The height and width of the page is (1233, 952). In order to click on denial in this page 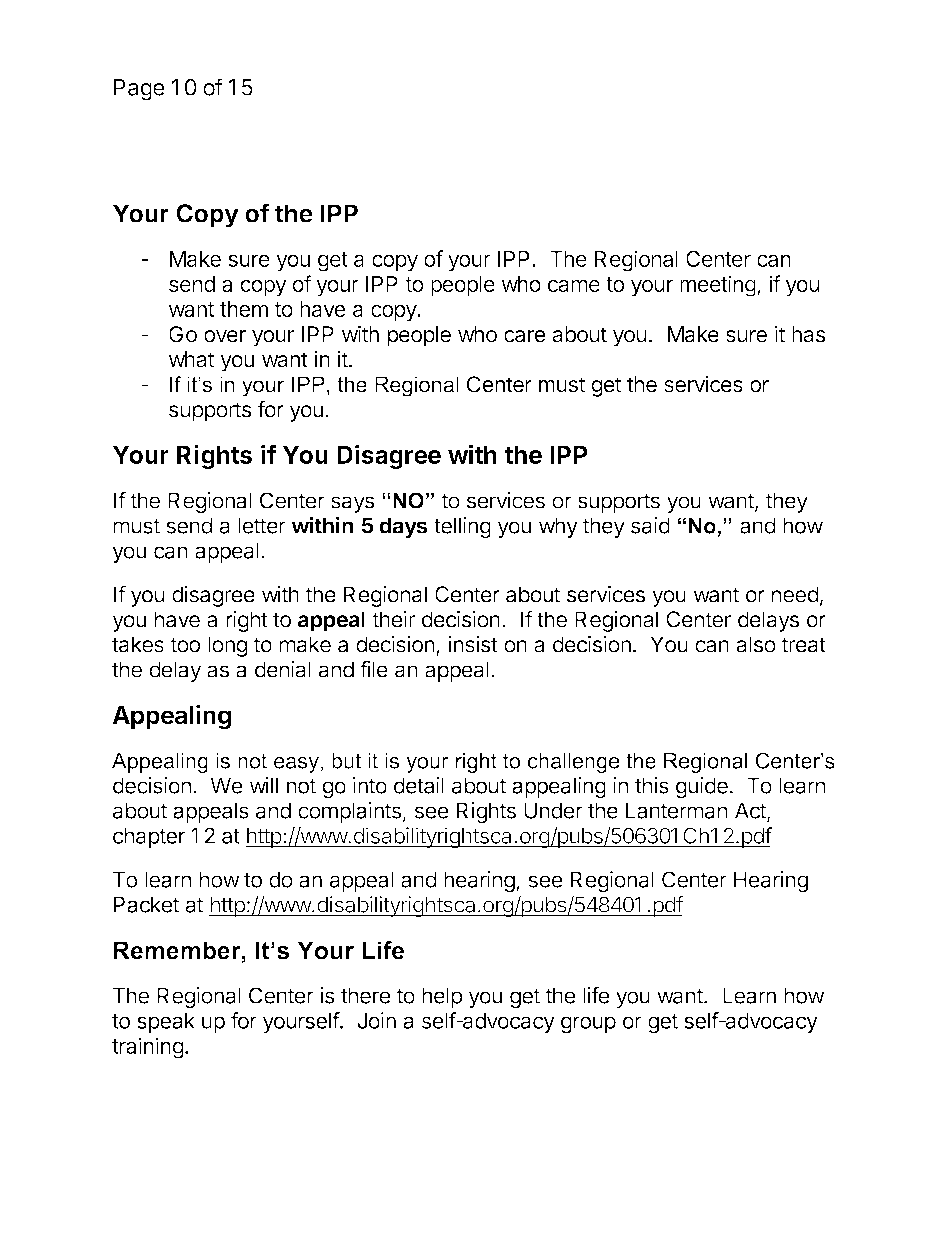, I will do `click(283, 669)`.
